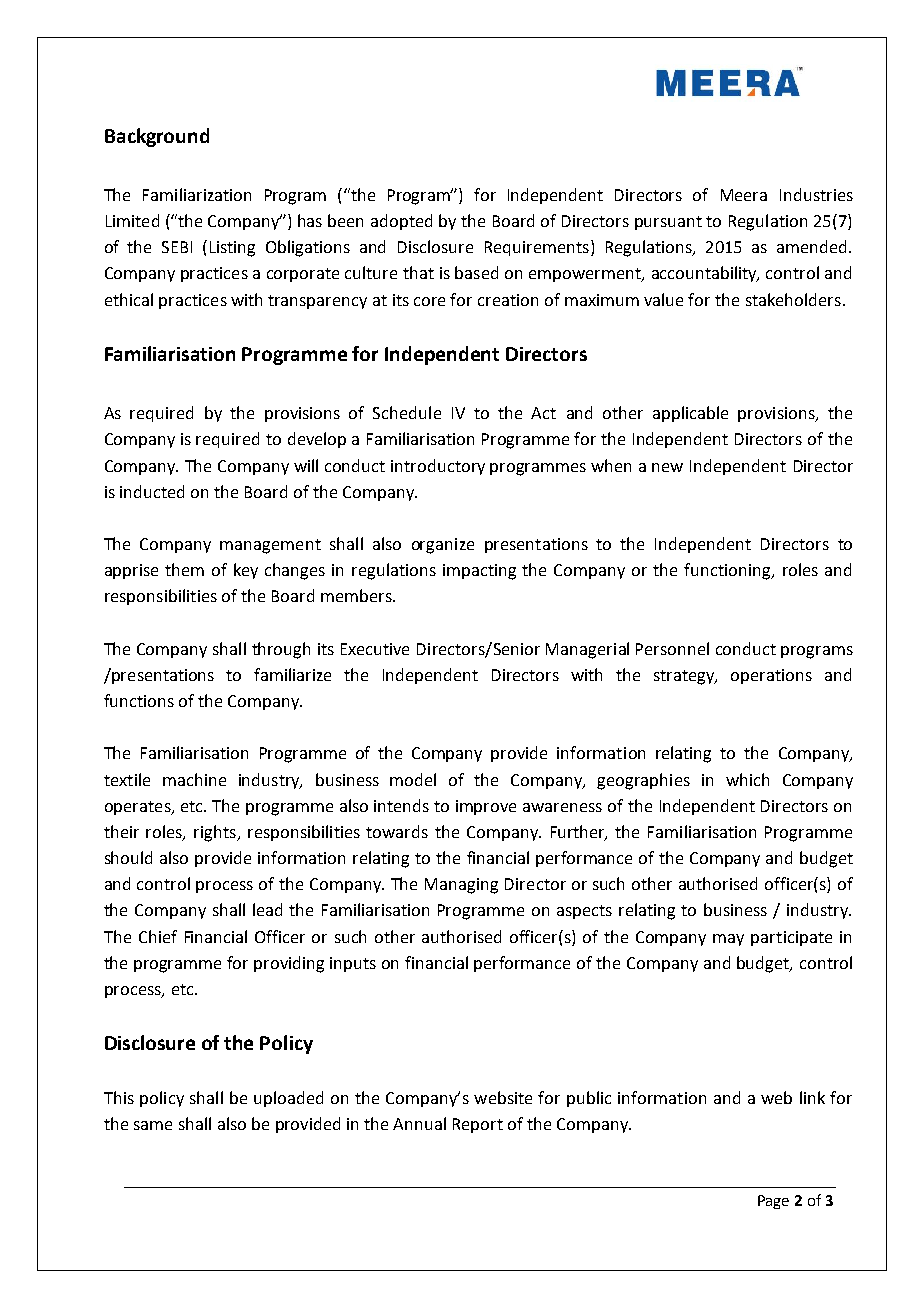 This screenshot has width=924, height=1308. Describe the element at coordinates (773, 1202) in the screenshot. I see `Page` at that location.
